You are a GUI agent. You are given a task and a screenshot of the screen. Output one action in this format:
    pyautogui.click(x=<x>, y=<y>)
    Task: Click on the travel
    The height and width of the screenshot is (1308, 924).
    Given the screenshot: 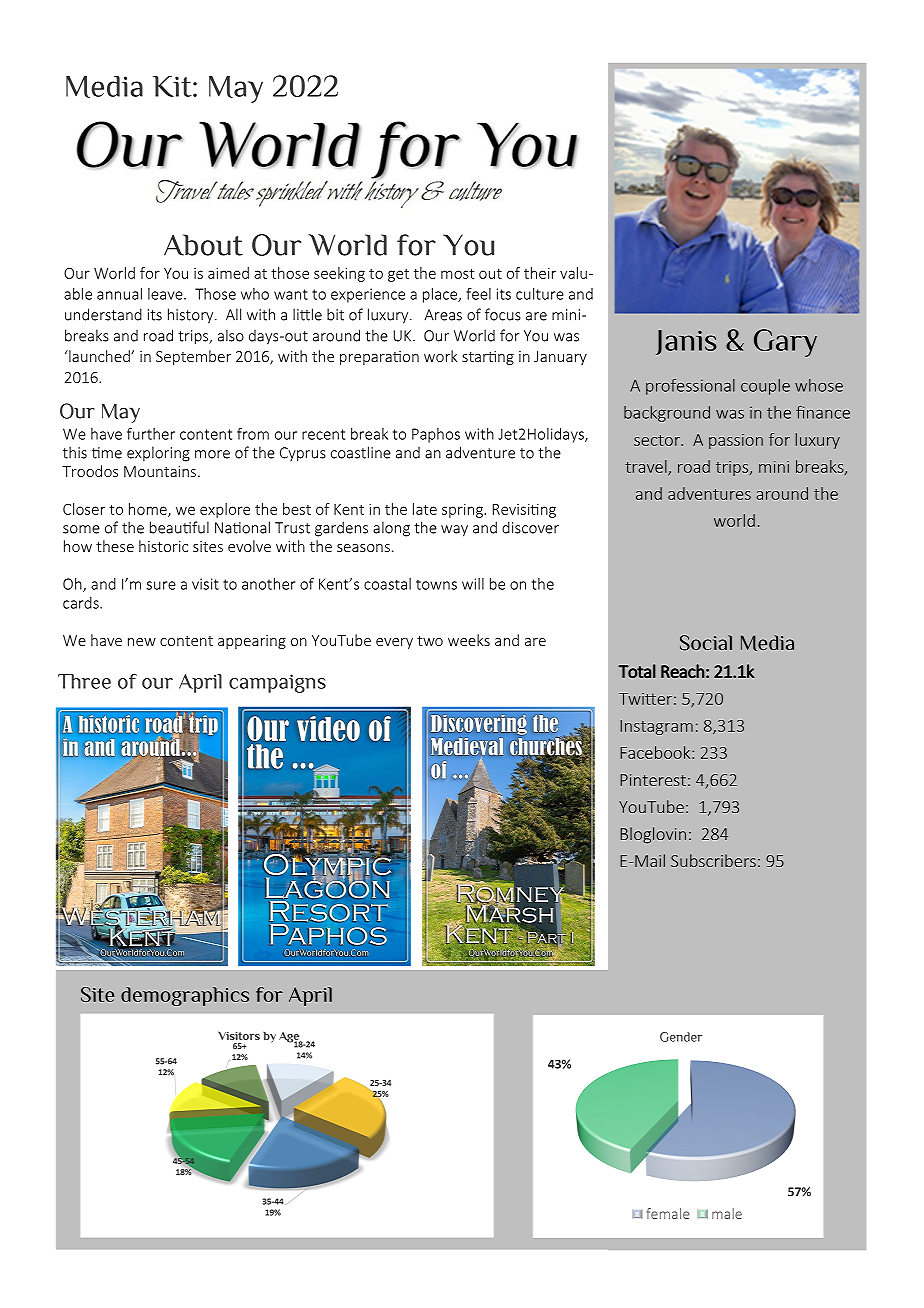 What is the action you would take?
    pyautogui.click(x=647, y=467)
